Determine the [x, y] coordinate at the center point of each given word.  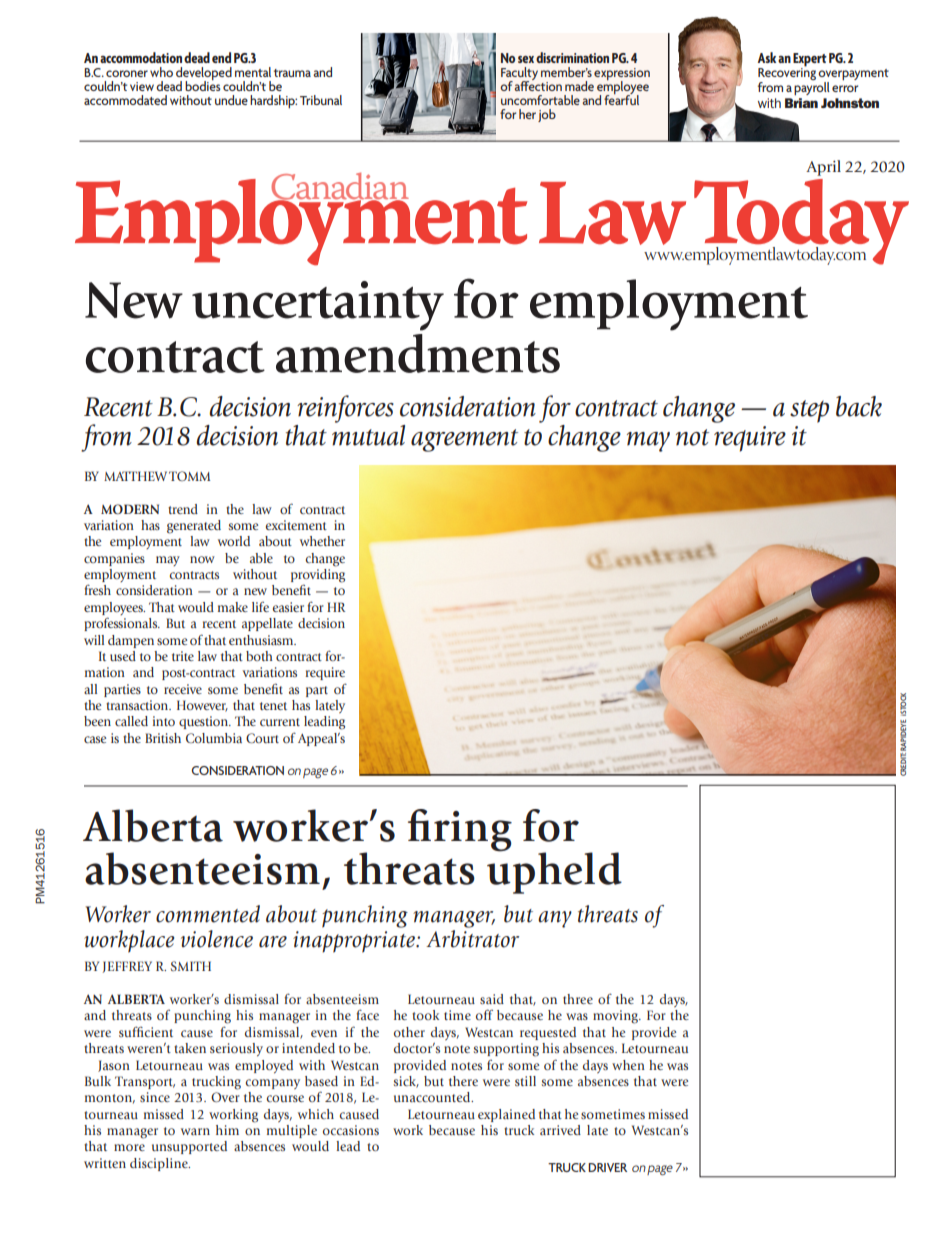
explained [506, 1115]
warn [195, 1131]
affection [538, 84]
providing [318, 577]
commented [208, 914]
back [859, 406]
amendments [418, 353]
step [809, 411]
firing [460, 830]
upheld [554, 872]
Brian [801, 103]
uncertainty [318, 306]
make [233, 607]
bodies [202, 84]
